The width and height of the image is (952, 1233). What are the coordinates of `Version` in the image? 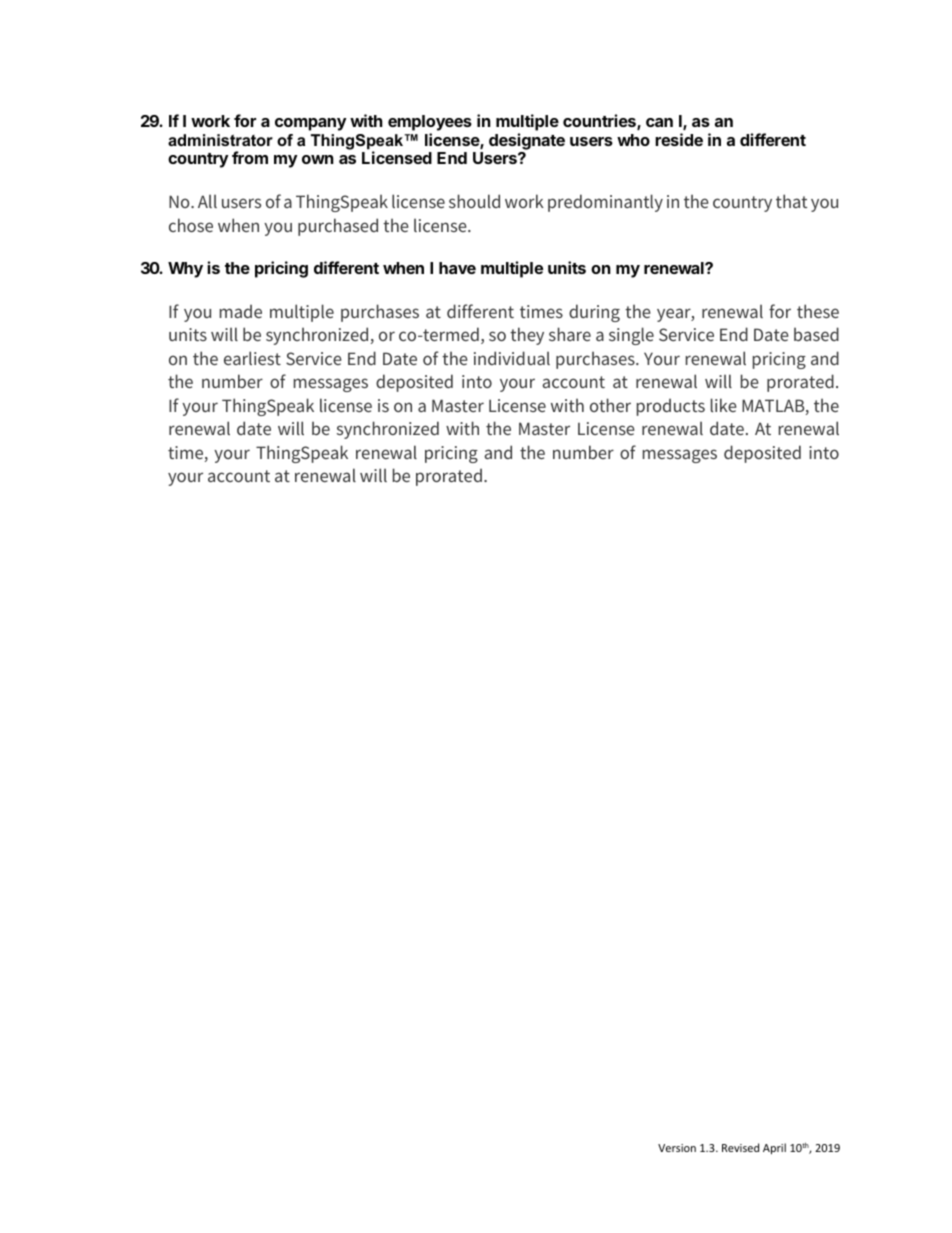 It's located at (677, 1148).
